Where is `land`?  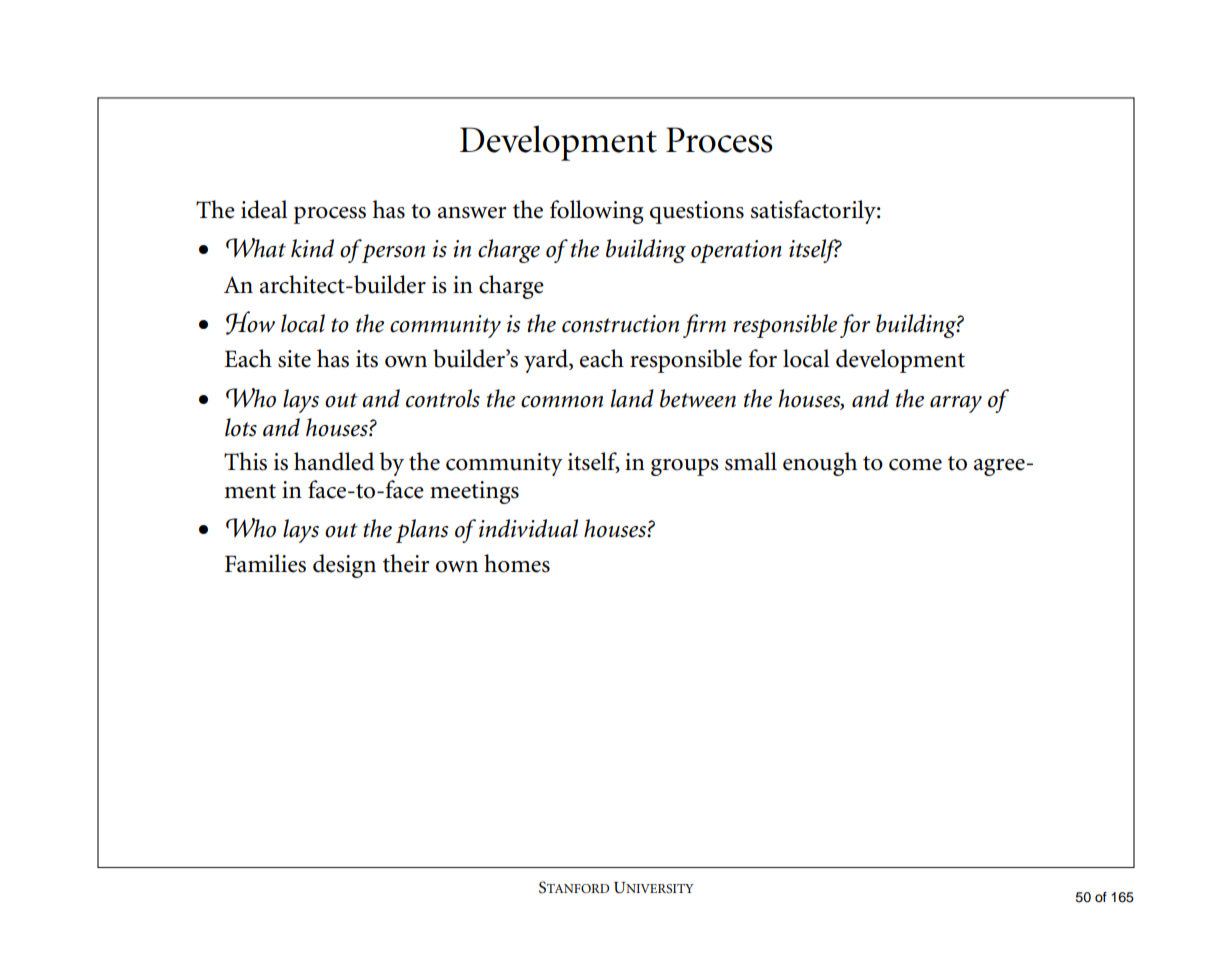
land is located at coordinates (632, 398).
